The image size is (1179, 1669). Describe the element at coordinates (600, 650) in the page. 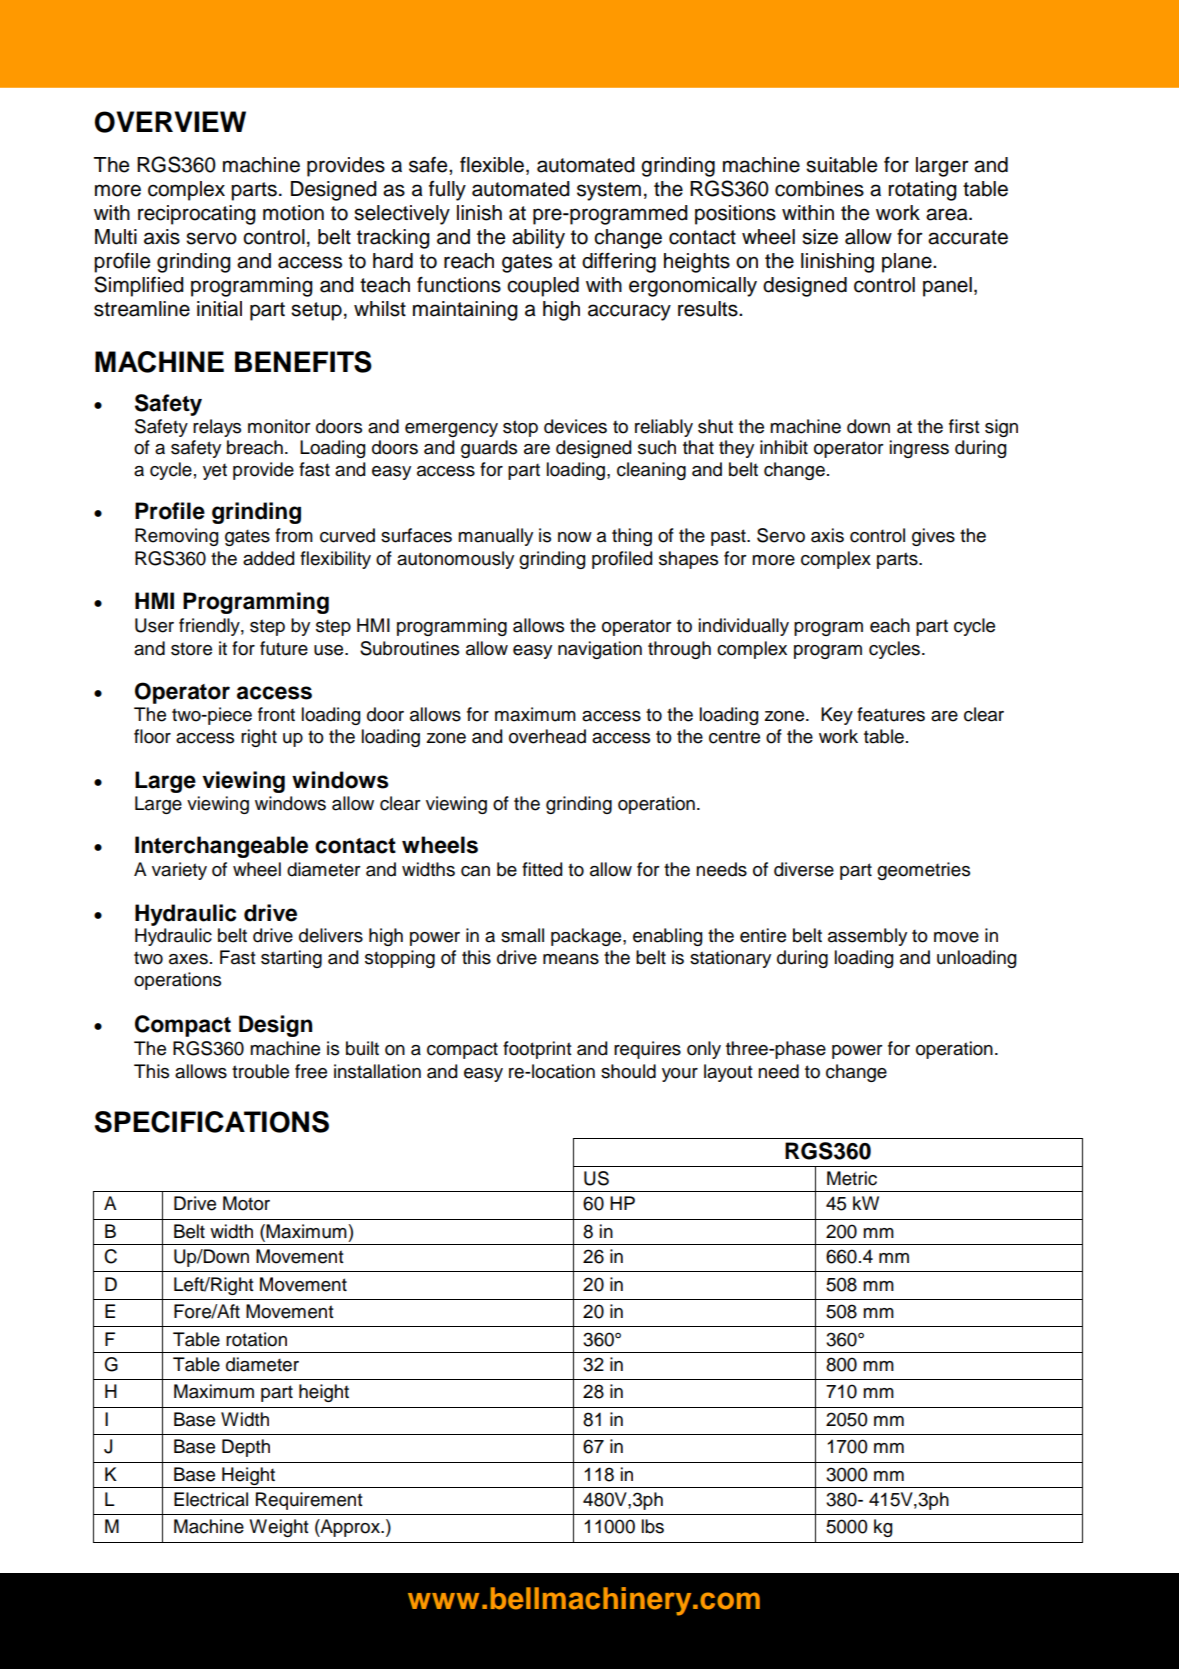

I see `navigation` at that location.
